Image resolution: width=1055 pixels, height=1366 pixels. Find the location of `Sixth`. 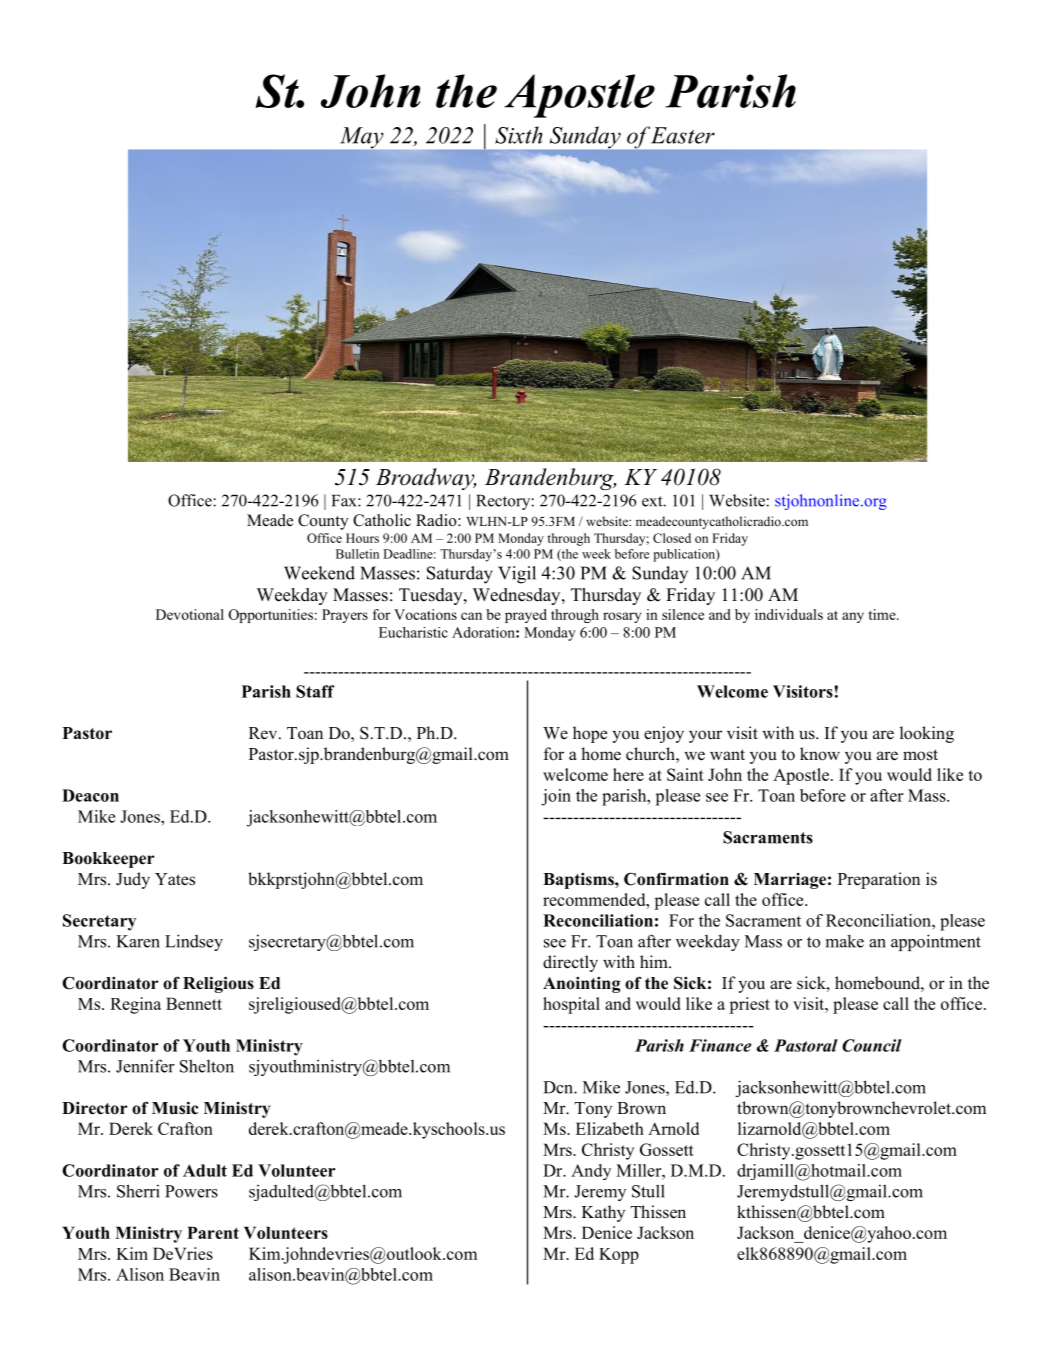

Sixth is located at coordinates (518, 135).
